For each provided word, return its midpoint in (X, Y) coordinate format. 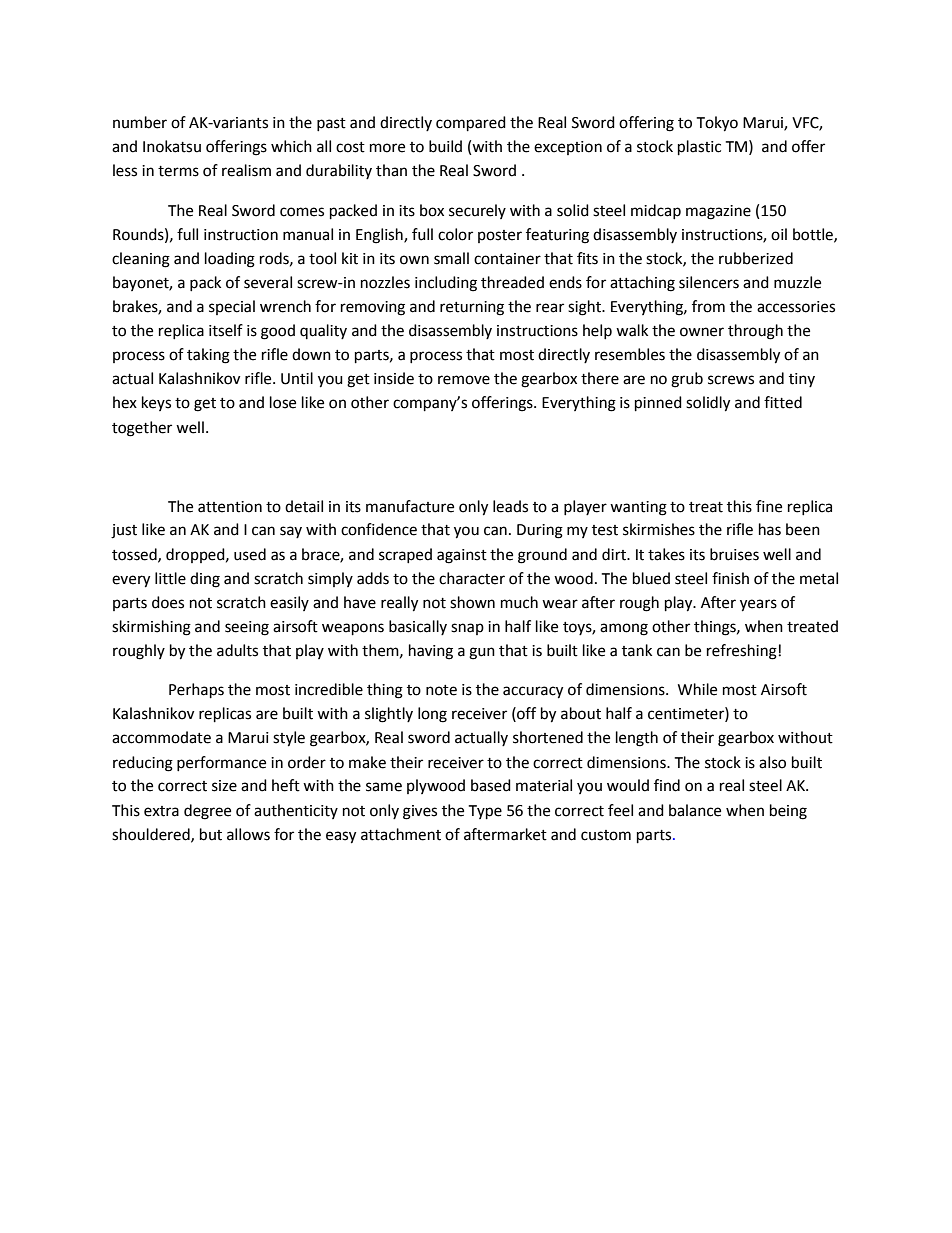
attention (230, 507)
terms (178, 171)
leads (510, 506)
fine (769, 506)
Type (485, 812)
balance (695, 810)
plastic (699, 148)
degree (207, 812)
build (445, 146)
